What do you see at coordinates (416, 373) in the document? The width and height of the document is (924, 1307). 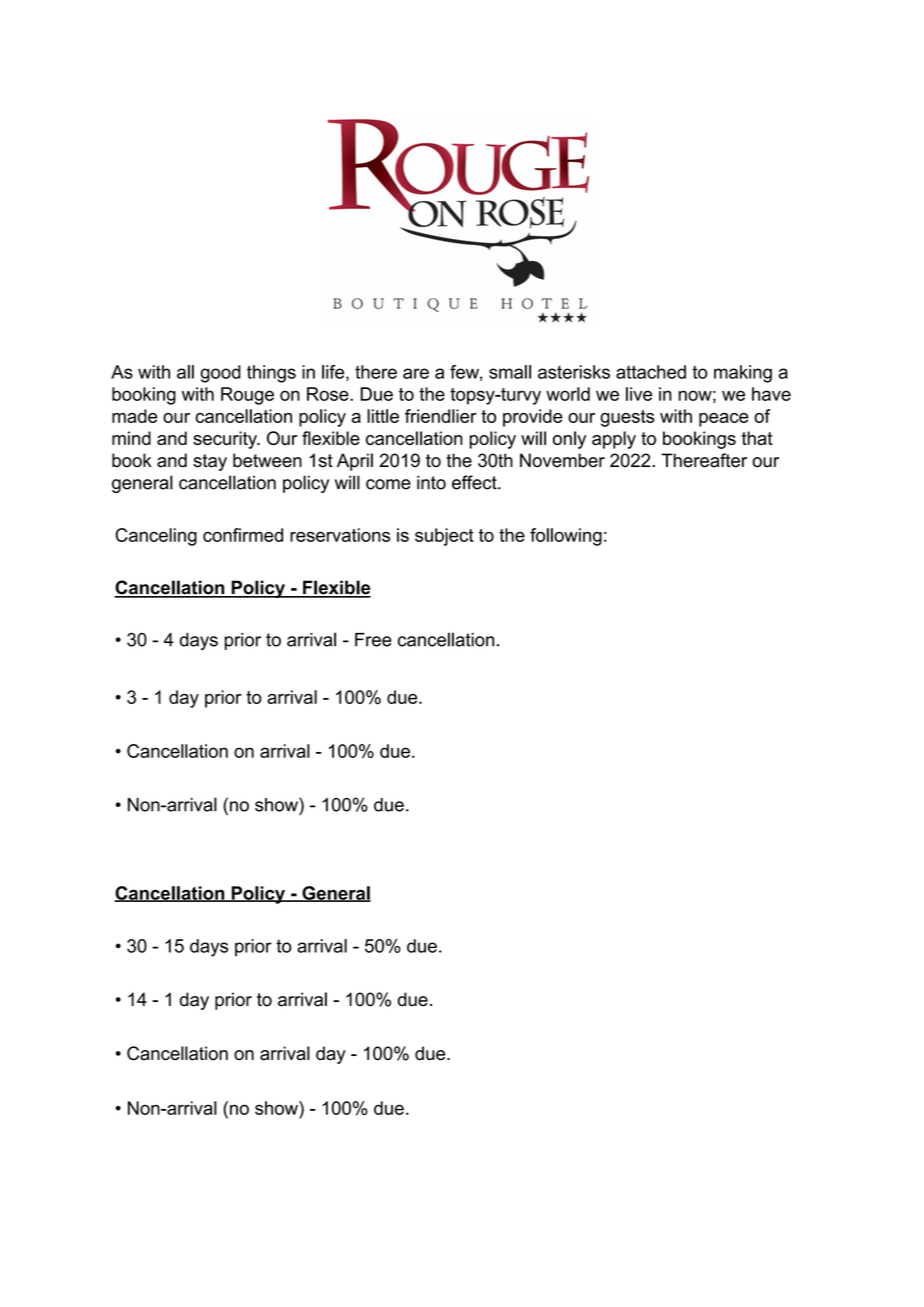 I see `are` at bounding box center [416, 373].
